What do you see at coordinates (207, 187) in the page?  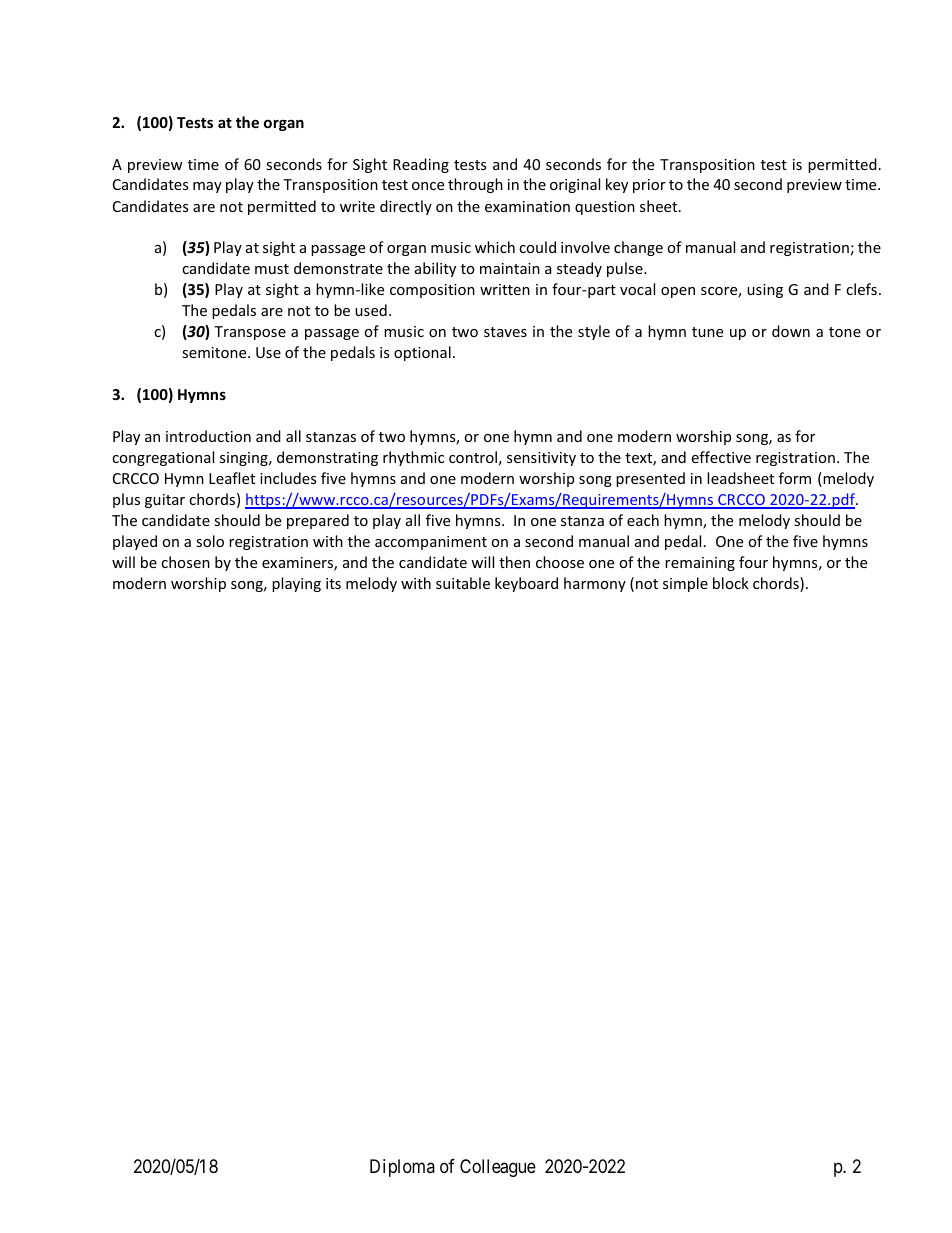 I see `may` at bounding box center [207, 187].
